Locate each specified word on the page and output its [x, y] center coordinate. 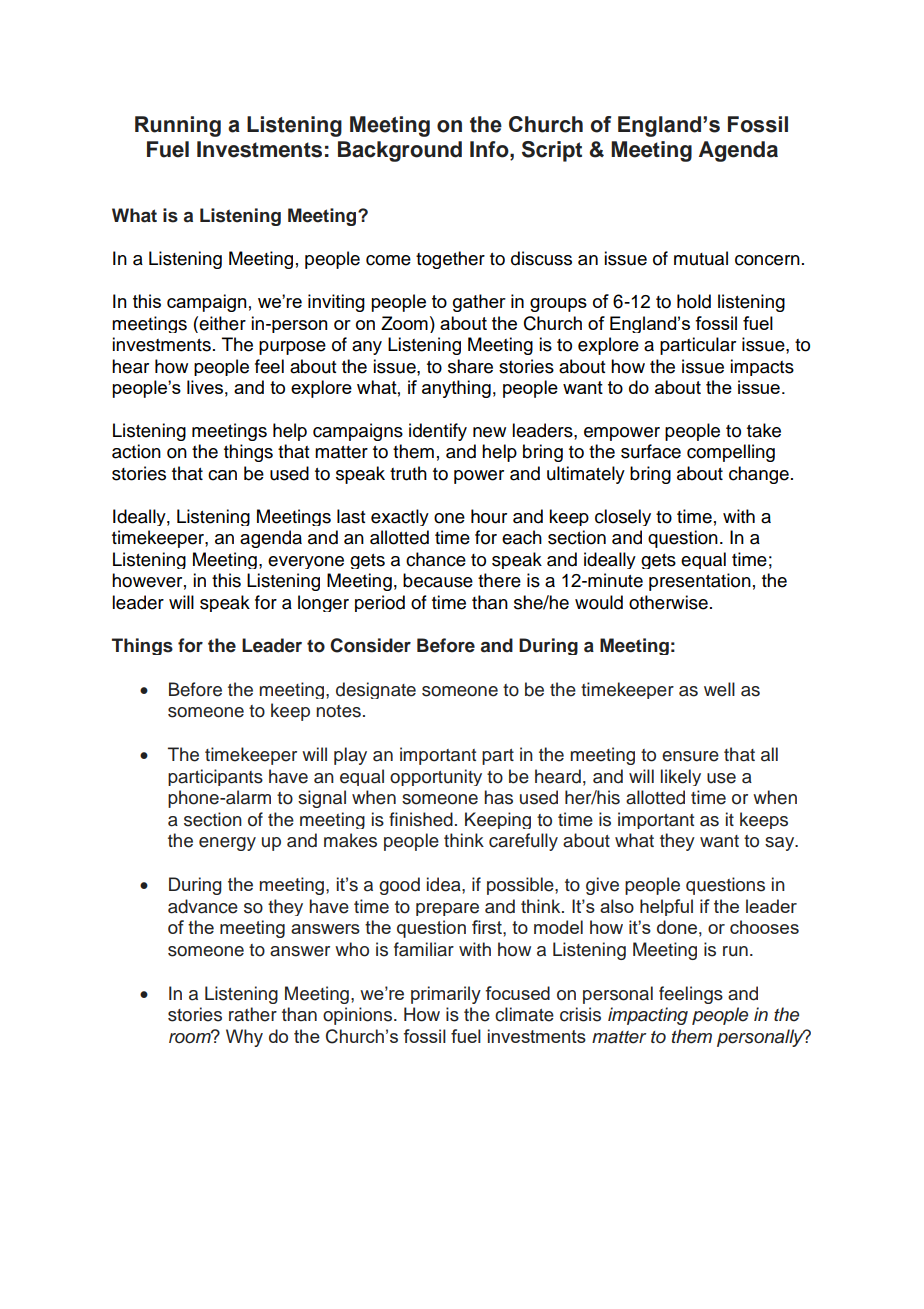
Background [400, 151]
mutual [701, 258]
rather [253, 1014]
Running [178, 126]
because [438, 580]
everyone [306, 562]
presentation [700, 582]
